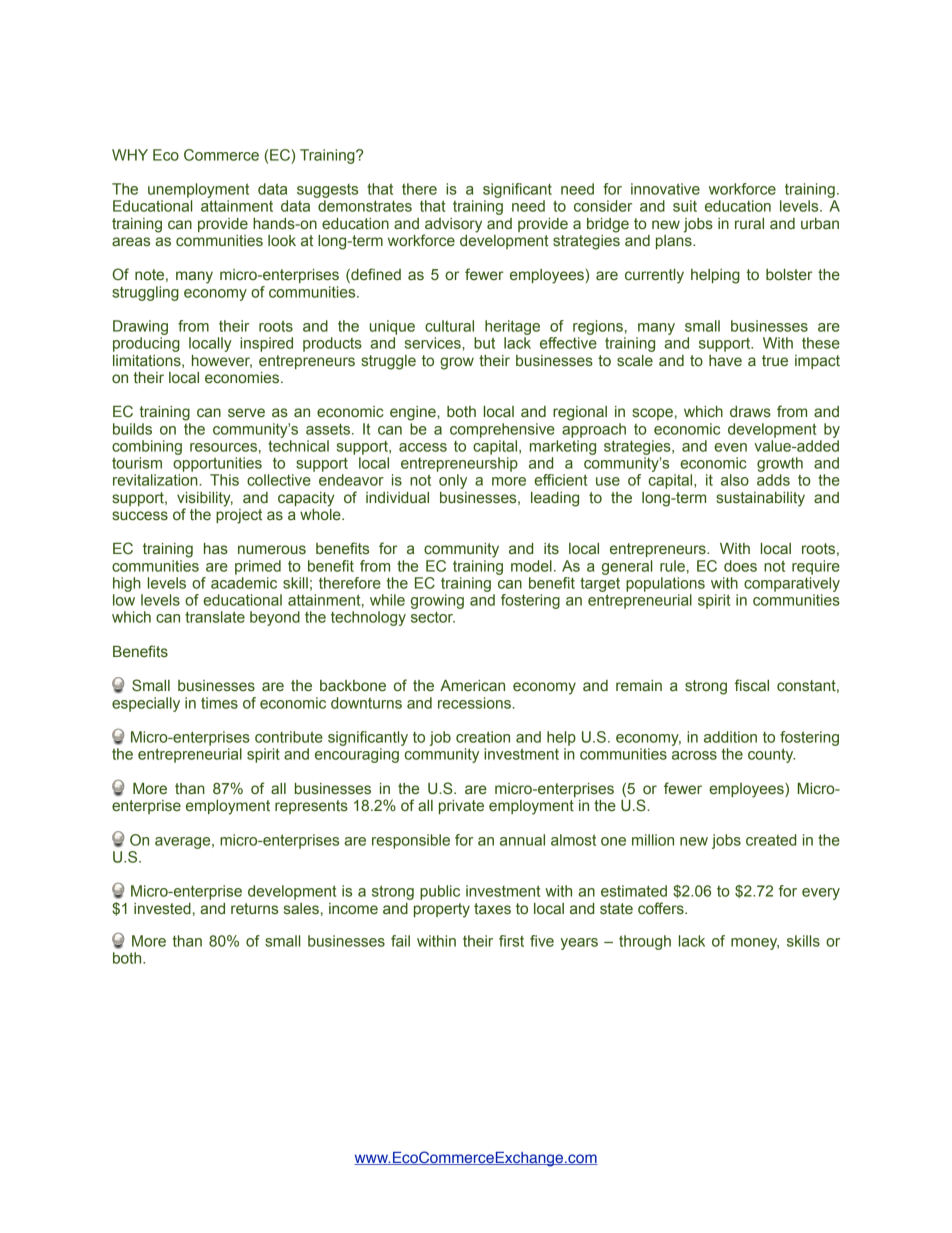 The width and height of the screenshot is (952, 1233). I want to click on taxes, so click(492, 909).
